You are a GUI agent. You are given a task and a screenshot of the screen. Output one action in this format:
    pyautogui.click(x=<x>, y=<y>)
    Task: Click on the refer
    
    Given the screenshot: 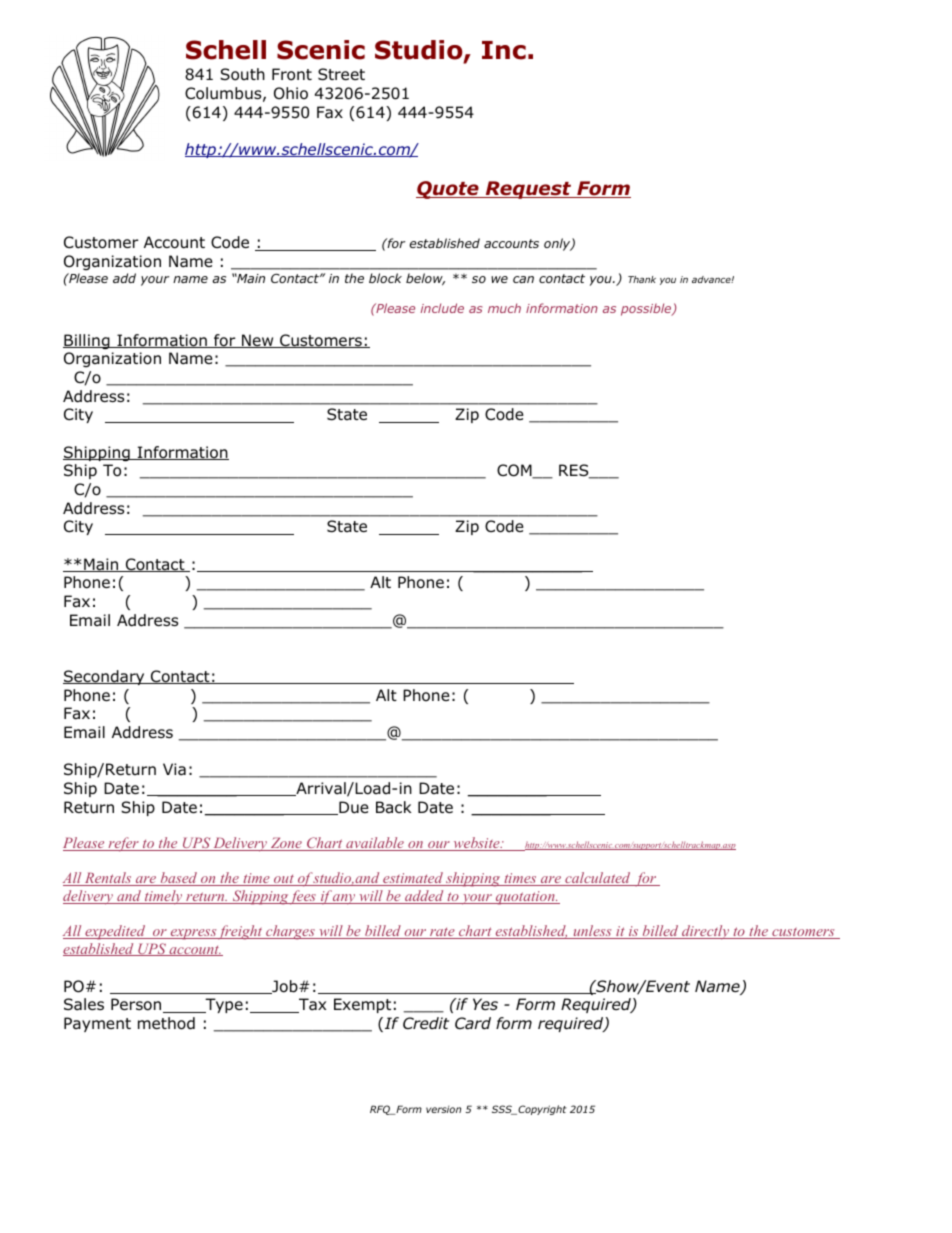 What is the action you would take?
    pyautogui.click(x=123, y=844)
